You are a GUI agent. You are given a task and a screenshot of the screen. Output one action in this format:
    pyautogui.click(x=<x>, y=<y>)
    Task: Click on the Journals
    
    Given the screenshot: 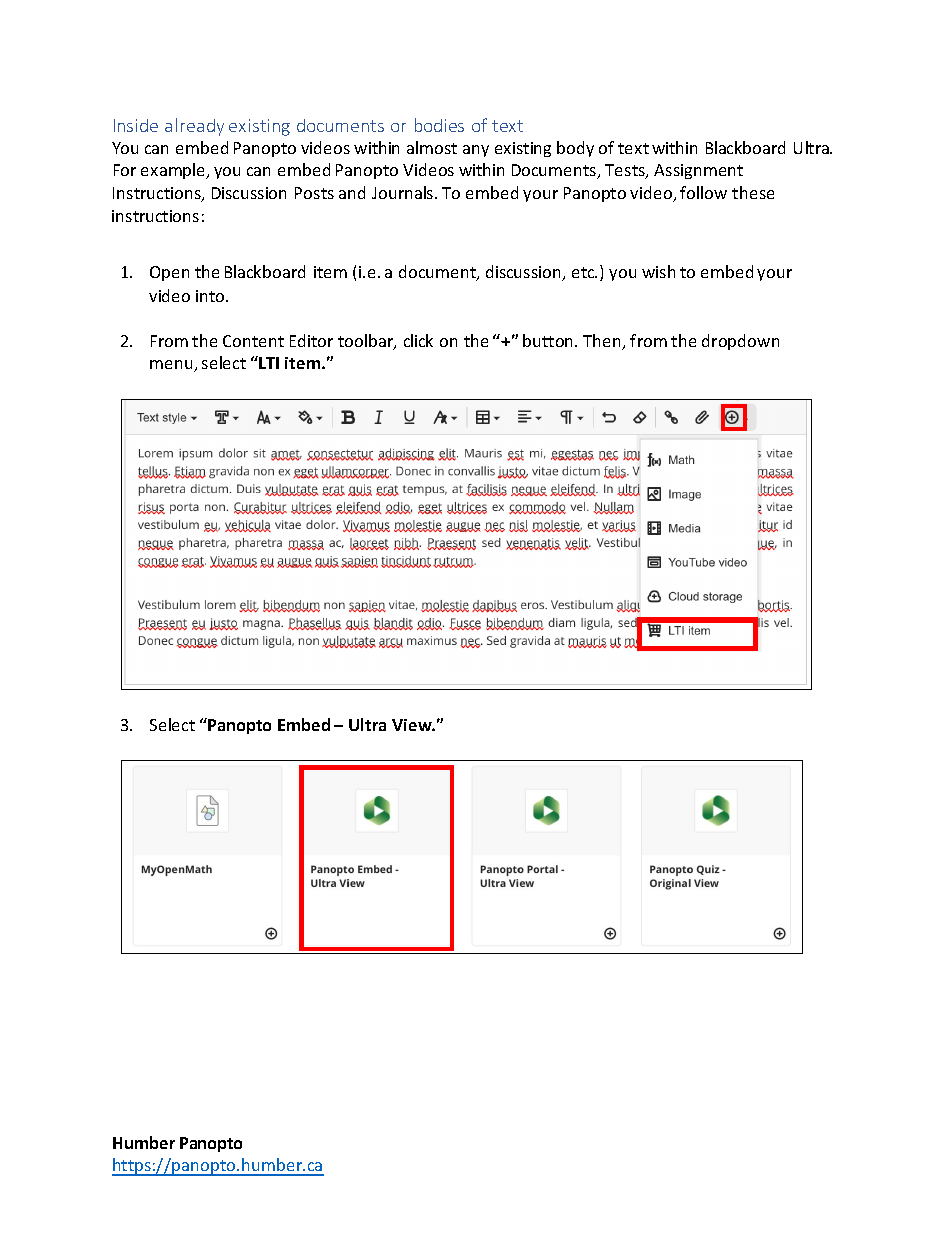 What is the action you would take?
    pyautogui.click(x=404, y=192)
